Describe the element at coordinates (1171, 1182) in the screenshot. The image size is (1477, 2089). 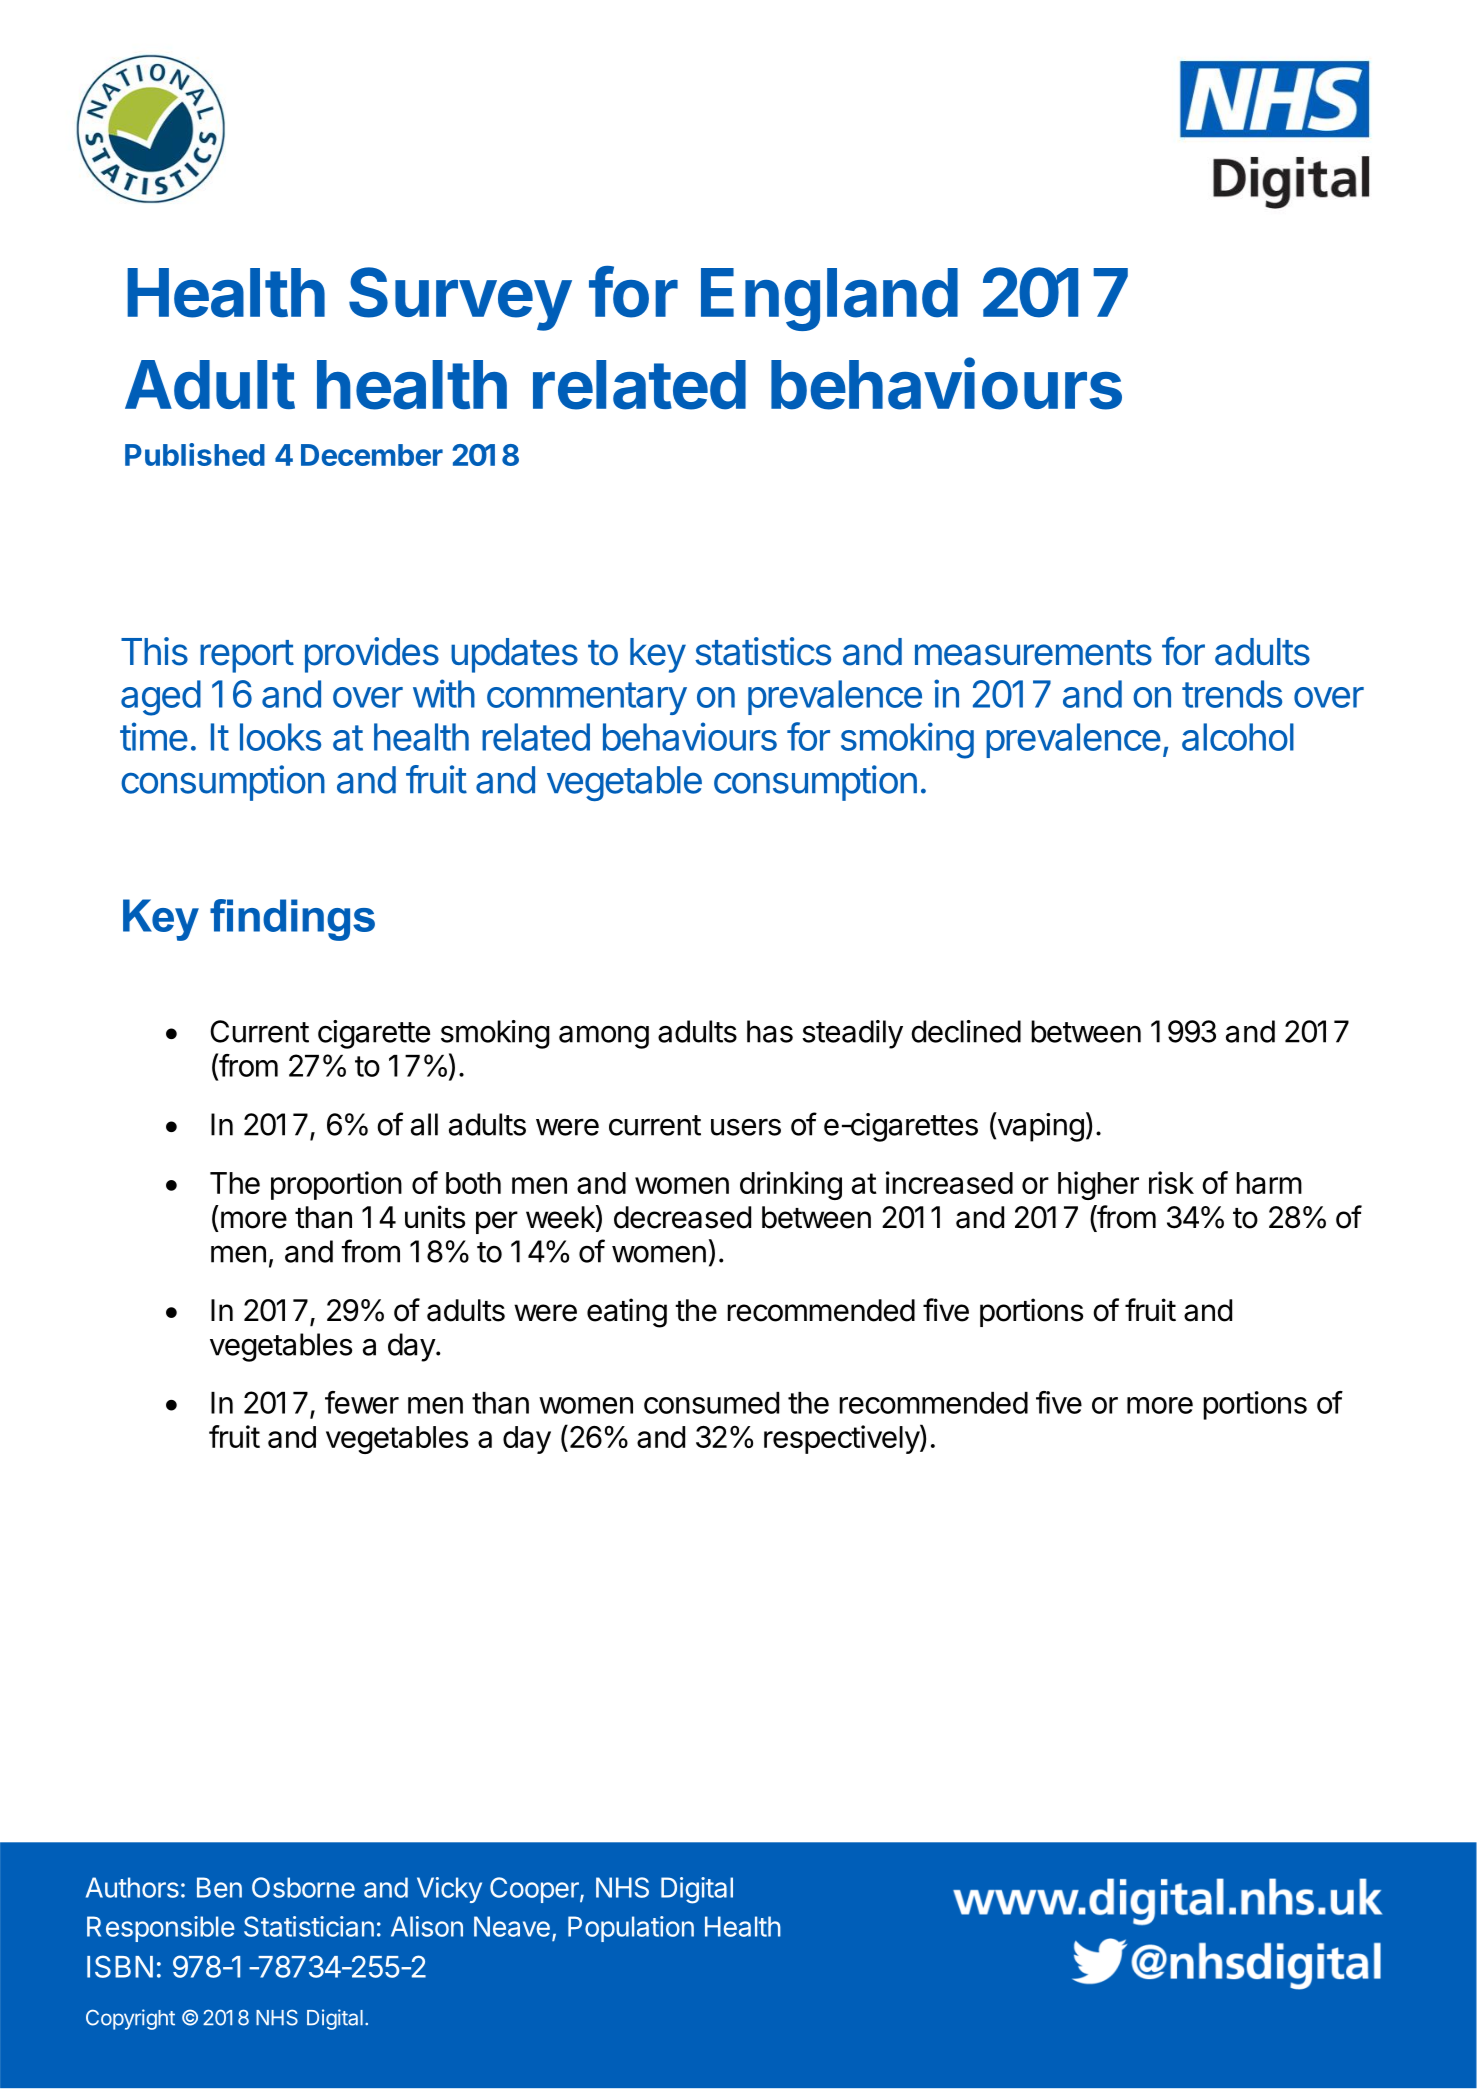
I see `risk` at that location.
